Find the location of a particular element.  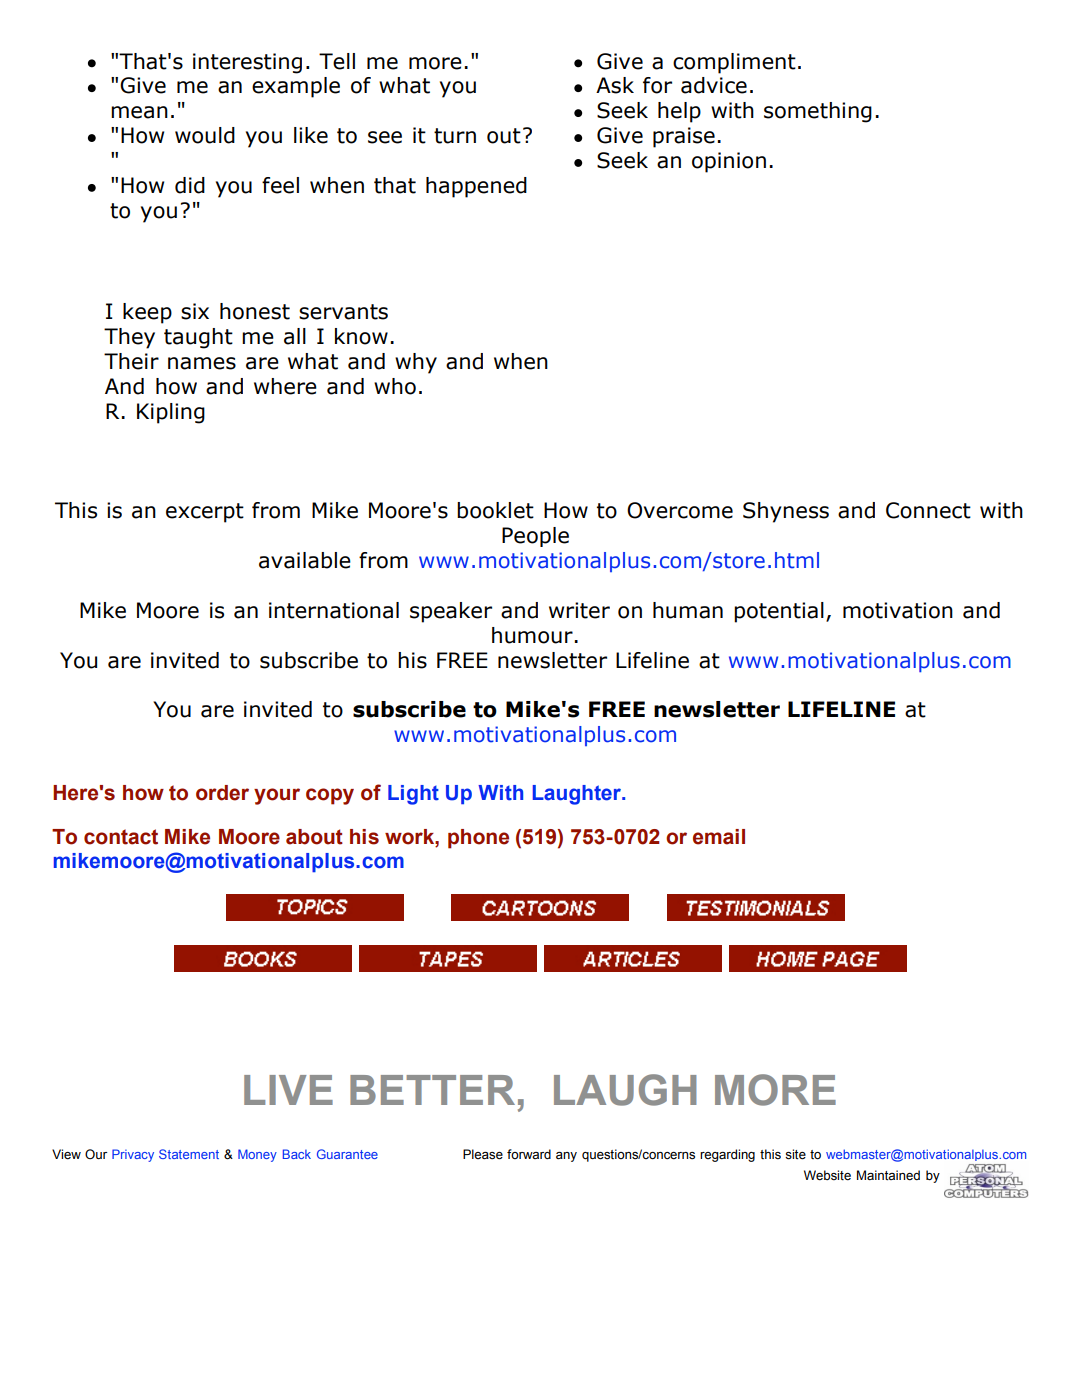

turn is located at coordinates (455, 136).
